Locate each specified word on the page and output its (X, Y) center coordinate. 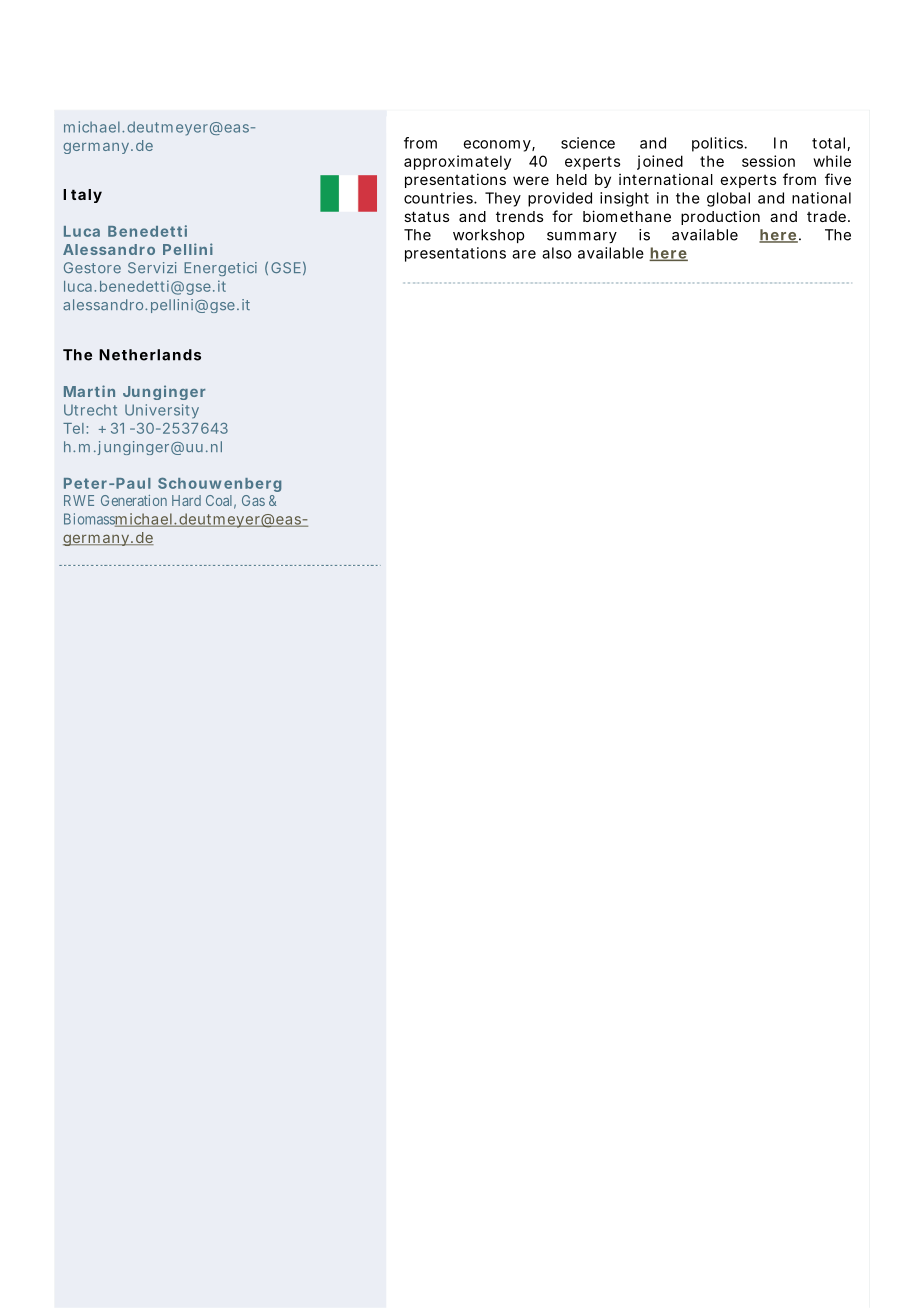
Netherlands (150, 355)
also (557, 253)
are (524, 254)
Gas (253, 500)
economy (498, 146)
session (768, 161)
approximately (457, 162)
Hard (186, 500)
